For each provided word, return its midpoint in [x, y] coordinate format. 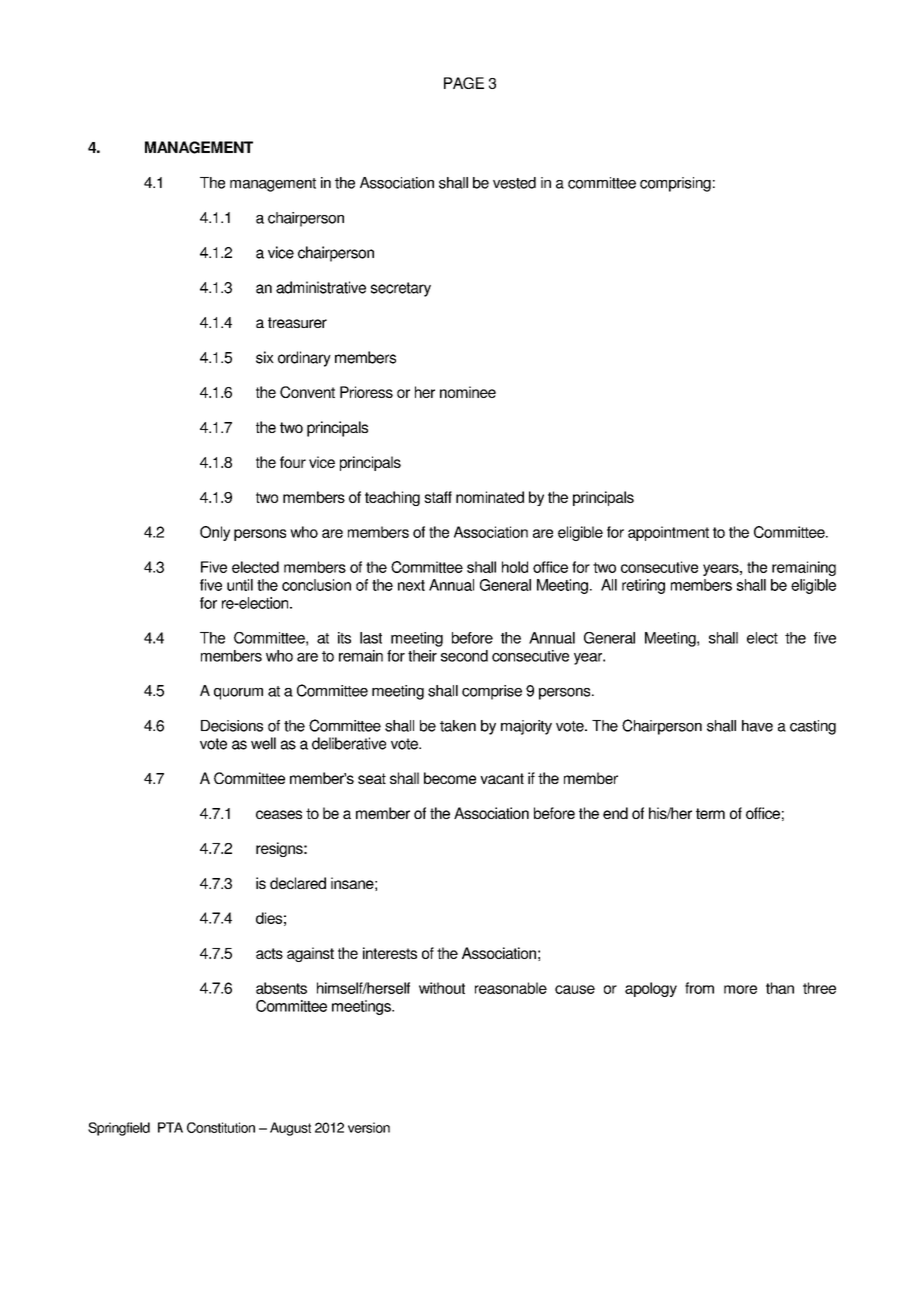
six [265, 357]
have [757, 726]
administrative [321, 287]
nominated [490, 497]
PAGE [464, 83]
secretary [401, 289]
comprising [675, 184]
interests [390, 953]
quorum [238, 694]
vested [514, 183]
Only [215, 533]
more [740, 989]
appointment [668, 533]
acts [269, 953]
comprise [492, 692]
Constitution [221, 1127]
